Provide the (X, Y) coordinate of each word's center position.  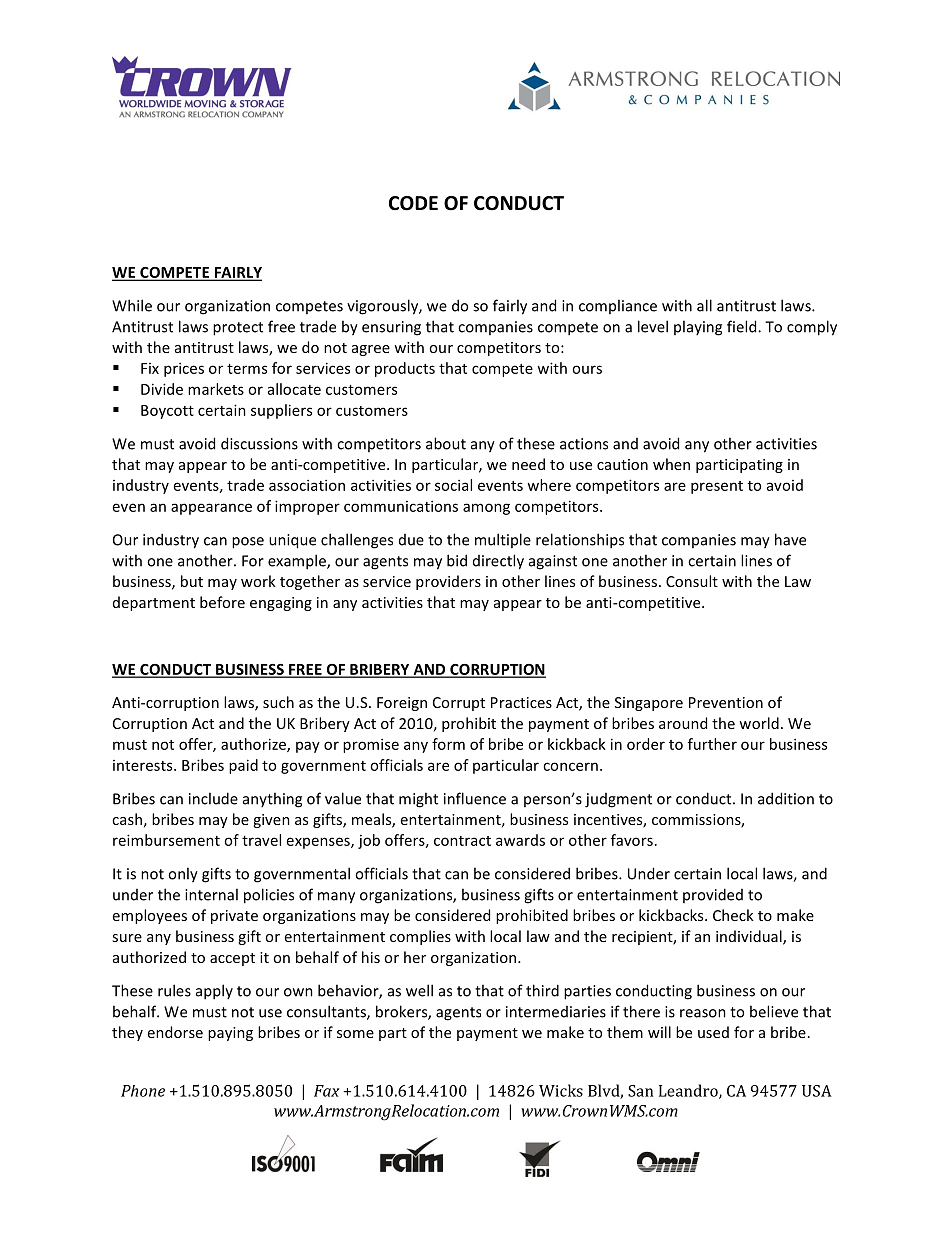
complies (420, 937)
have (790, 539)
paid (243, 766)
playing (698, 328)
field (743, 326)
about (446, 443)
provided (713, 895)
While (132, 305)
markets (216, 389)
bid (457, 560)
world (759, 723)
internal (211, 894)
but (192, 581)
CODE (413, 203)
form (448, 744)
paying (230, 1034)
